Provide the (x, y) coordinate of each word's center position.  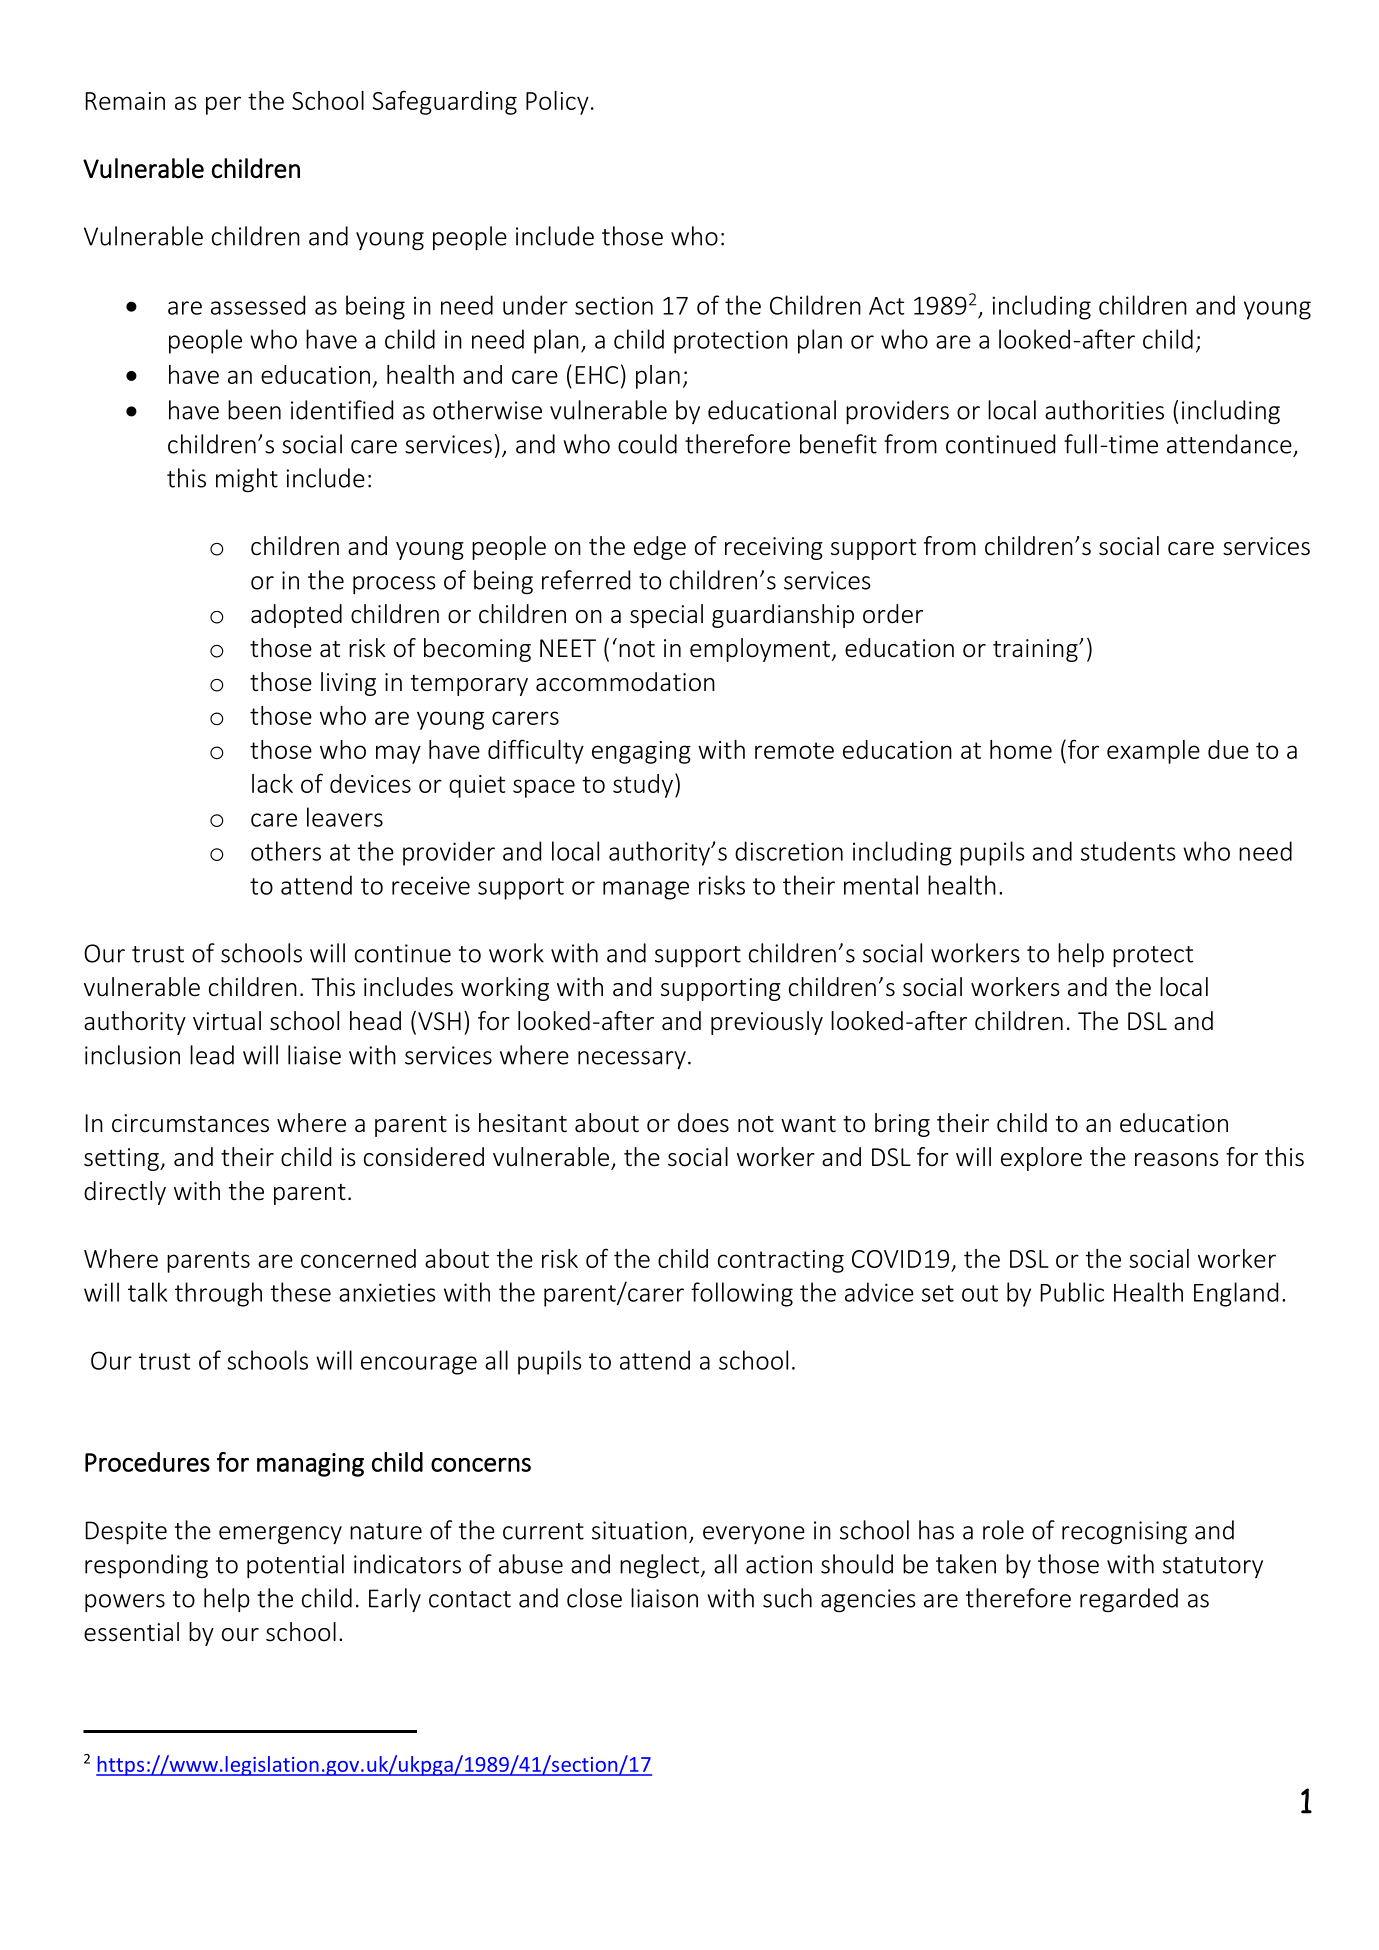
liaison (664, 1598)
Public (1072, 1292)
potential (295, 1566)
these (301, 1292)
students (1128, 851)
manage (646, 890)
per (223, 105)
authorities (1104, 410)
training (1036, 650)
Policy (557, 103)
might (247, 480)
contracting (781, 1261)
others (286, 851)
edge (660, 548)
